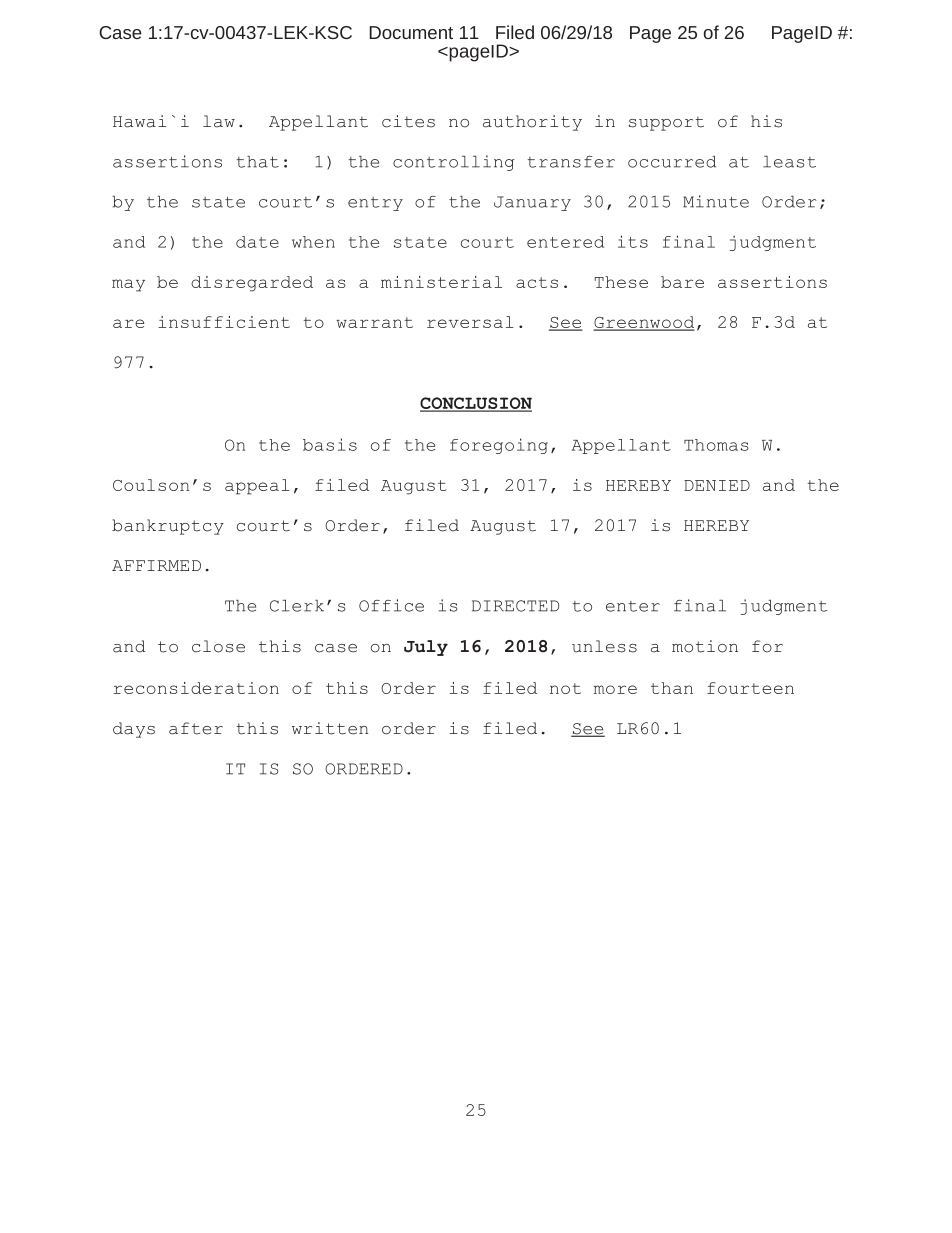 Image resolution: width=952 pixels, height=1233 pixels. What do you see at coordinates (716, 445) in the image?
I see `Thomas` at bounding box center [716, 445].
